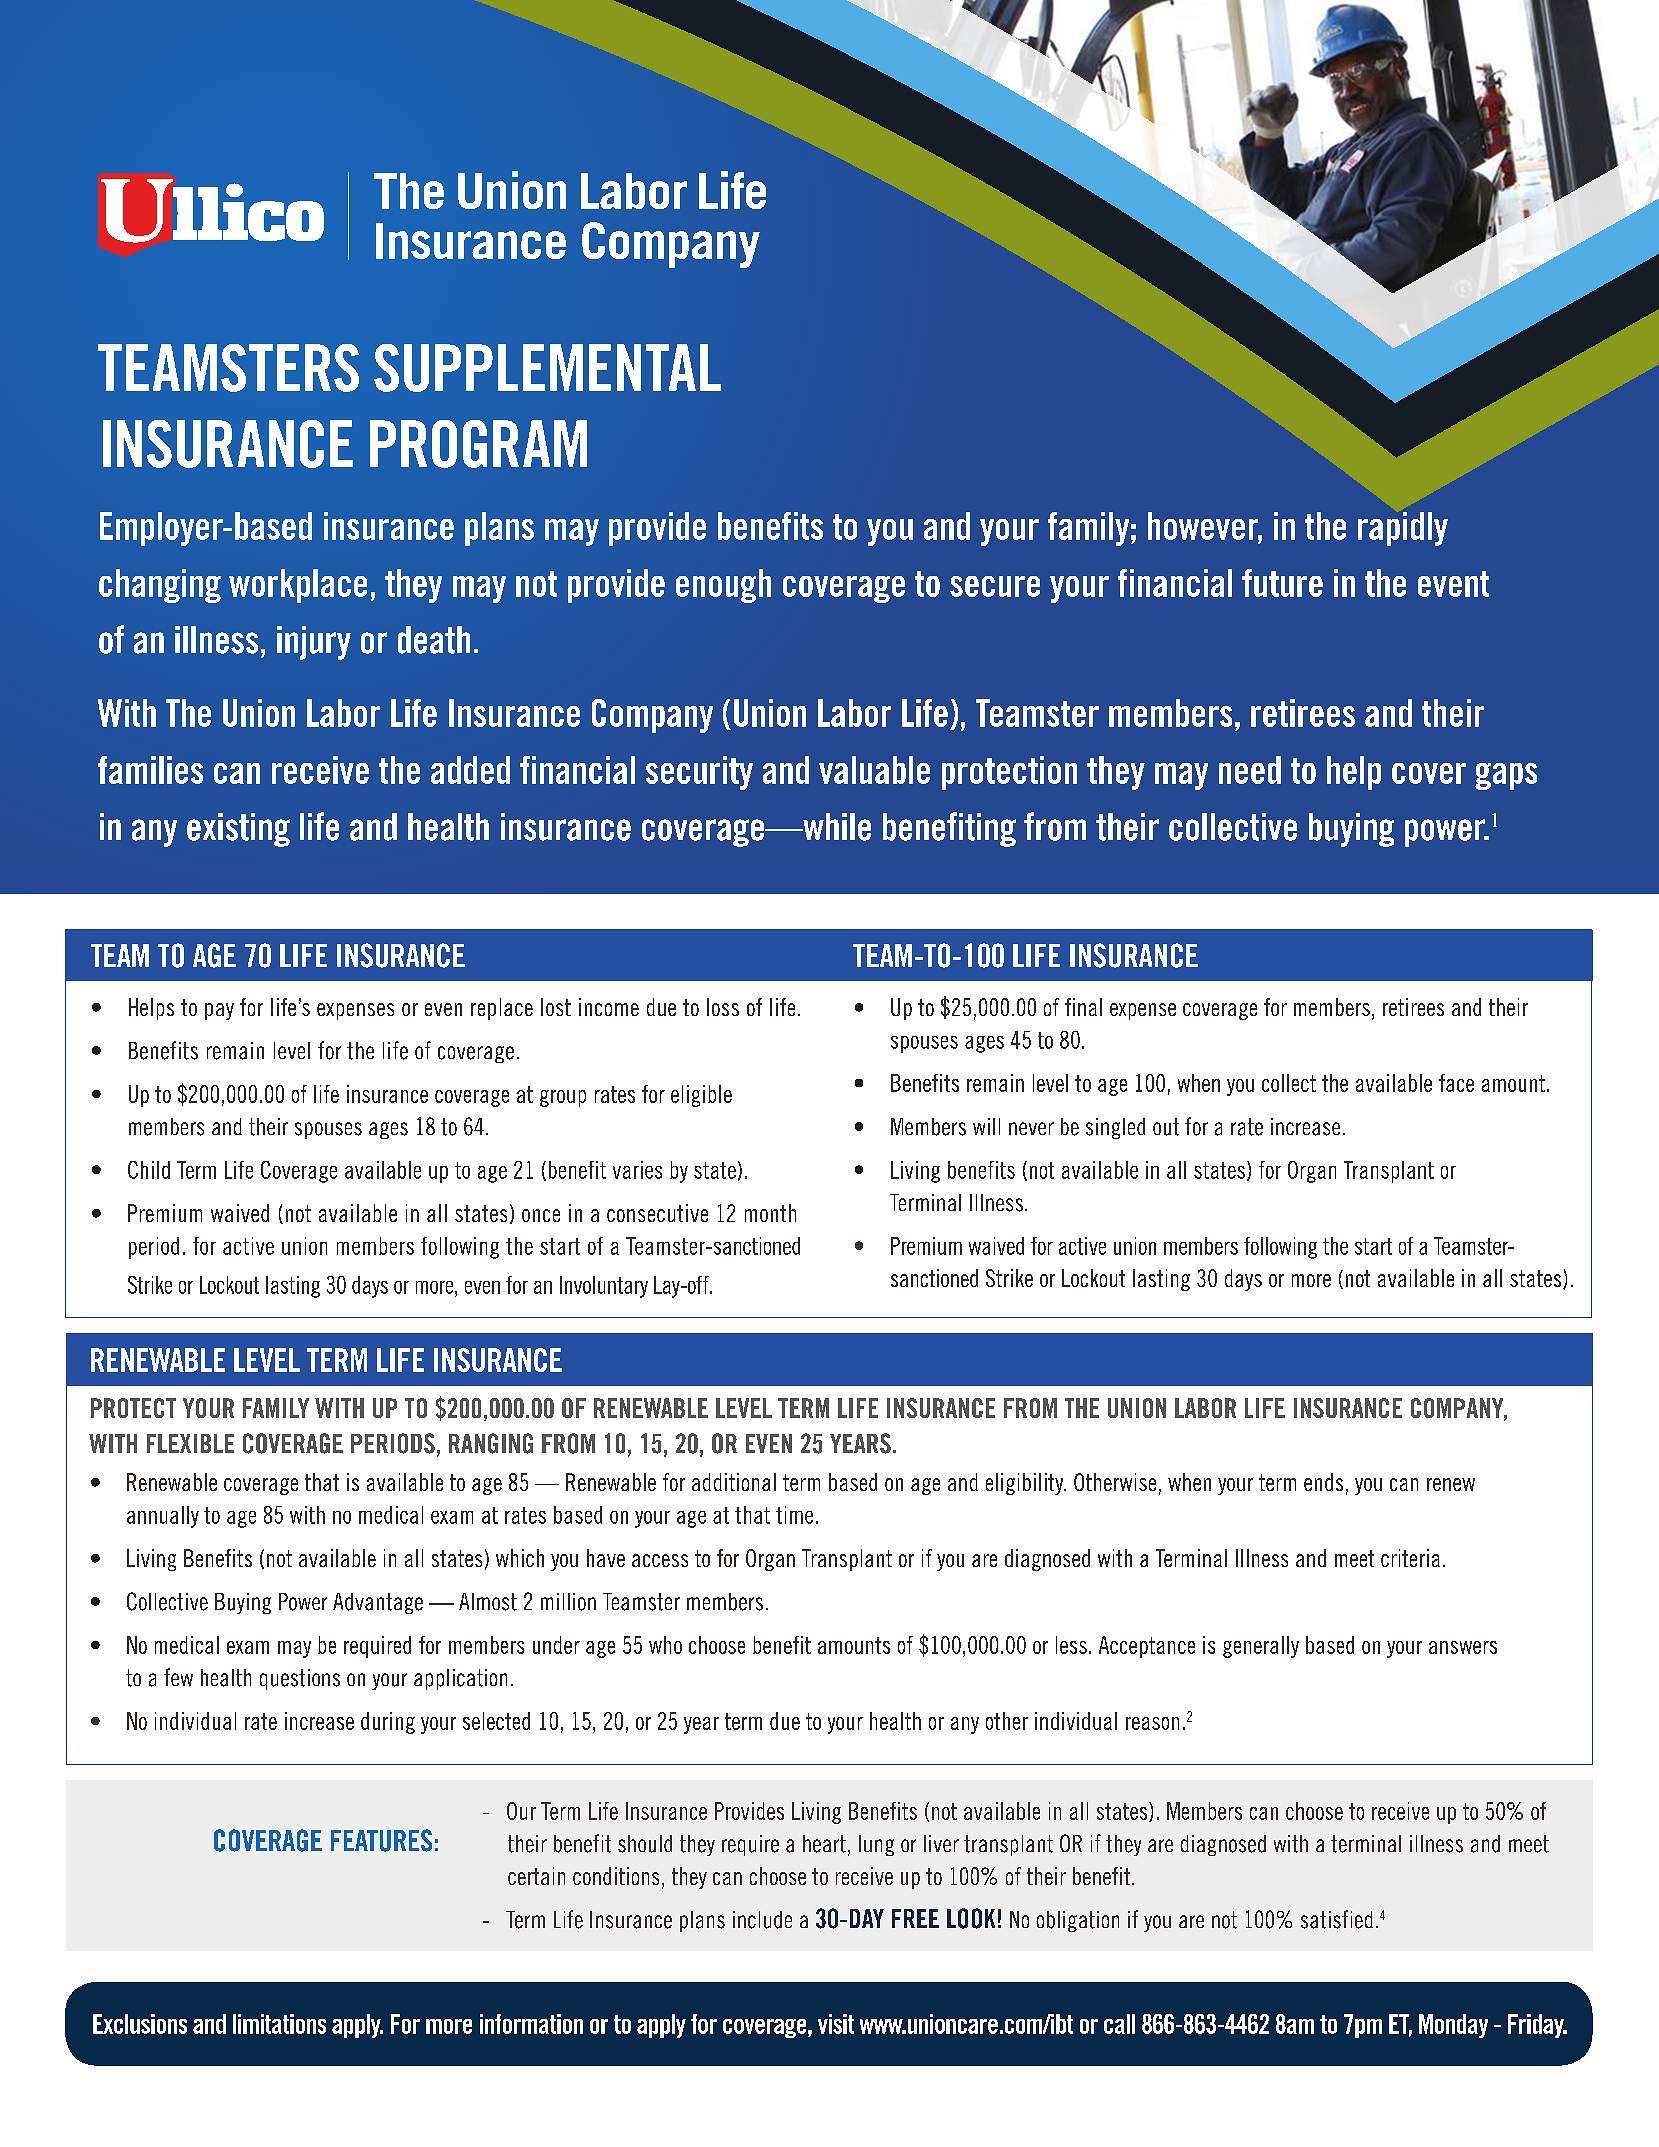 Image resolution: width=1659 pixels, height=2147 pixels. Describe the element at coordinates (478, 444) in the image. I see `PROGRAM` at that location.
